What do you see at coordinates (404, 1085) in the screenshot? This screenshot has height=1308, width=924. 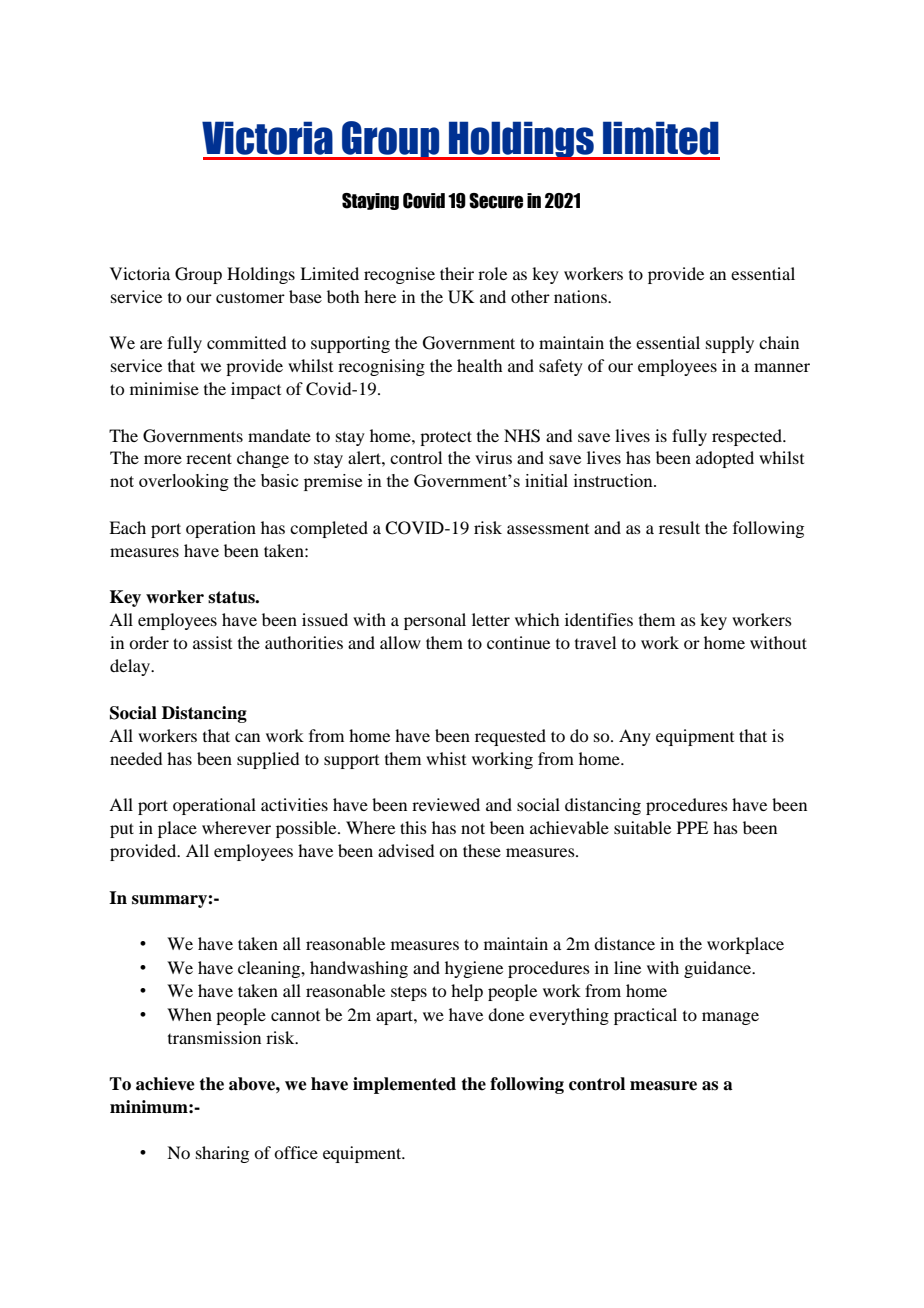 I see `implemented` at bounding box center [404, 1085].
